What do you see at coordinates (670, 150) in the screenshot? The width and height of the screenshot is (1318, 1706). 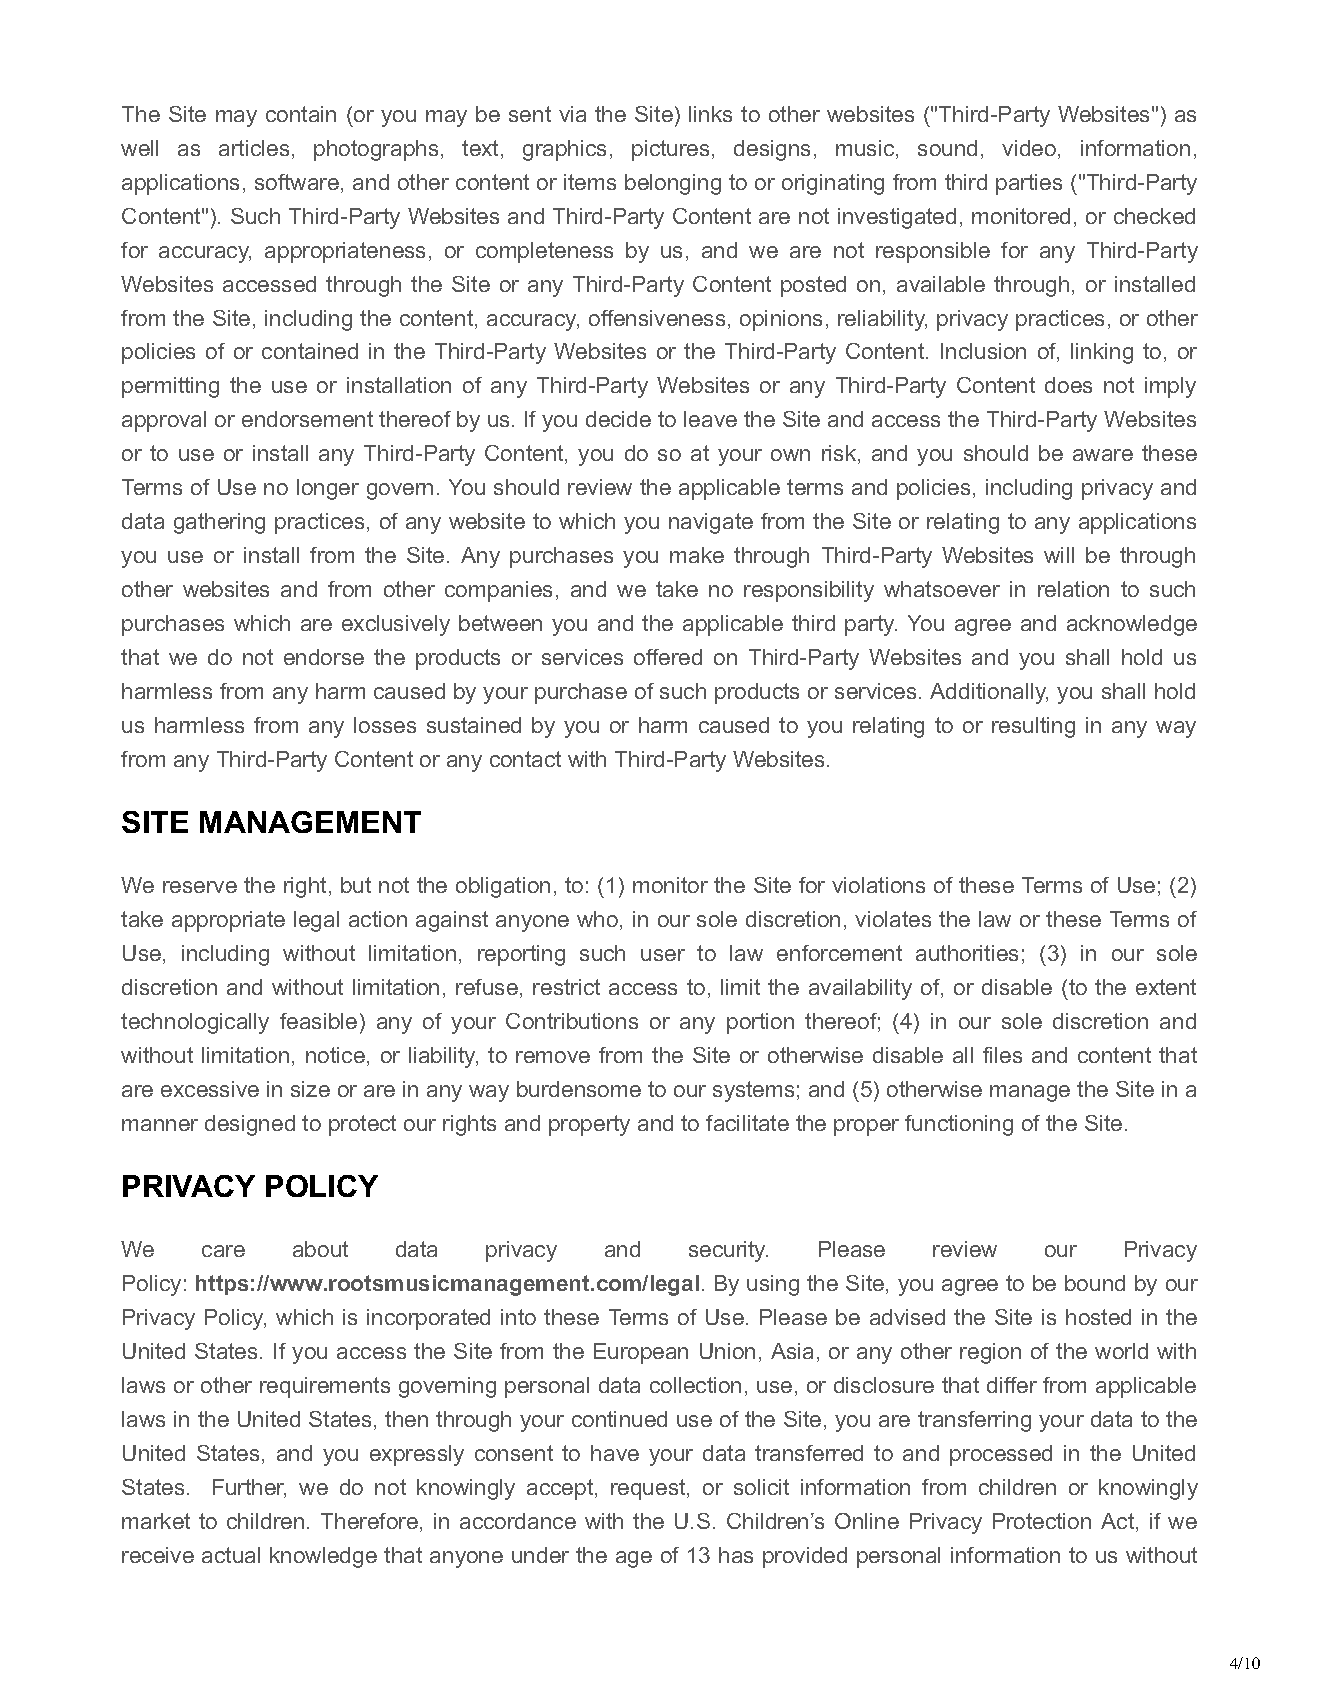 I see `pictures` at bounding box center [670, 150].
